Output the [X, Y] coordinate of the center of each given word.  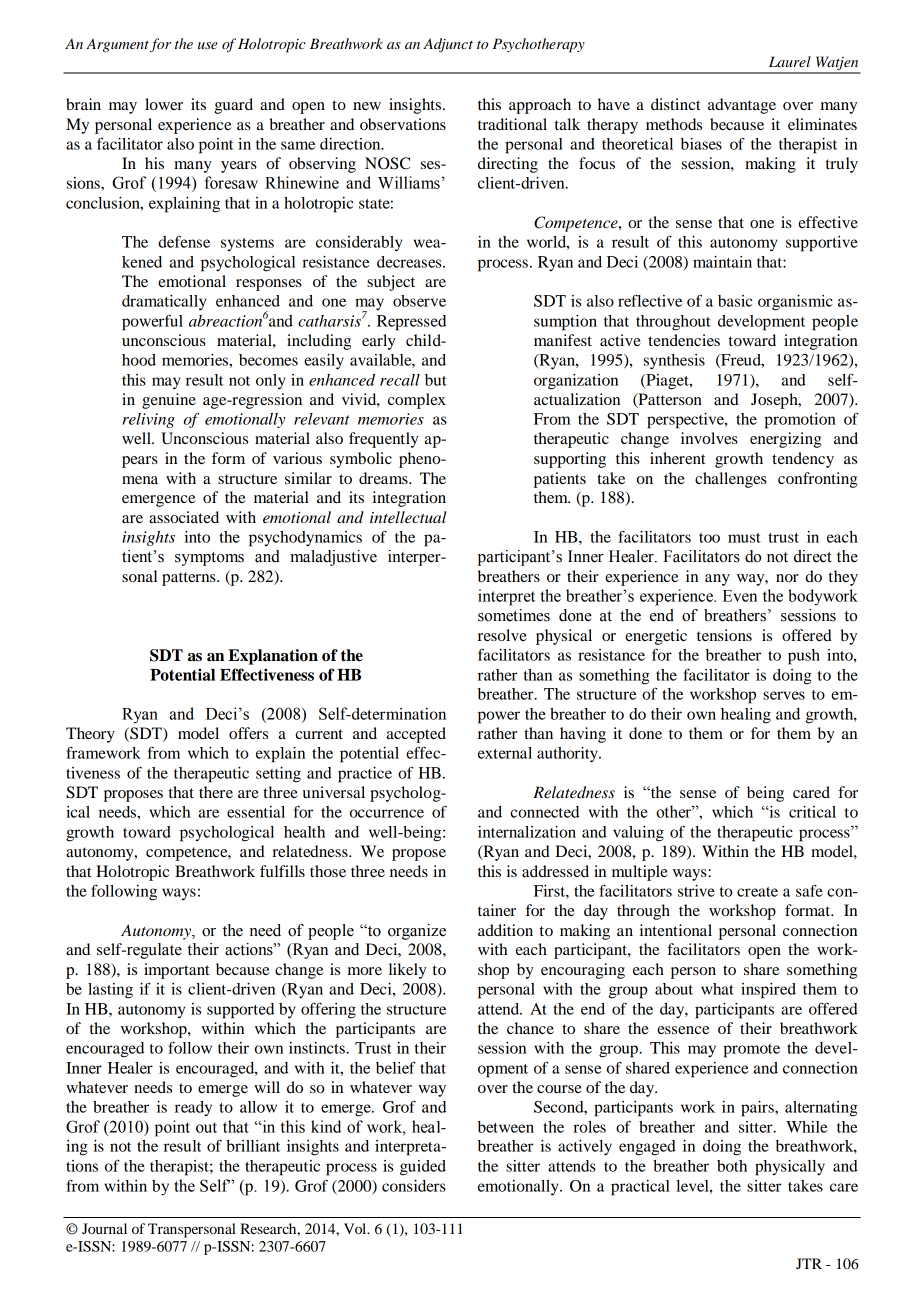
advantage [742, 106]
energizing [786, 440]
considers [414, 1186]
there [216, 792]
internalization [527, 832]
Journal [104, 1228]
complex [417, 401]
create [757, 892]
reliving [149, 420]
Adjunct [448, 45]
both [732, 1166]
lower [164, 104]
